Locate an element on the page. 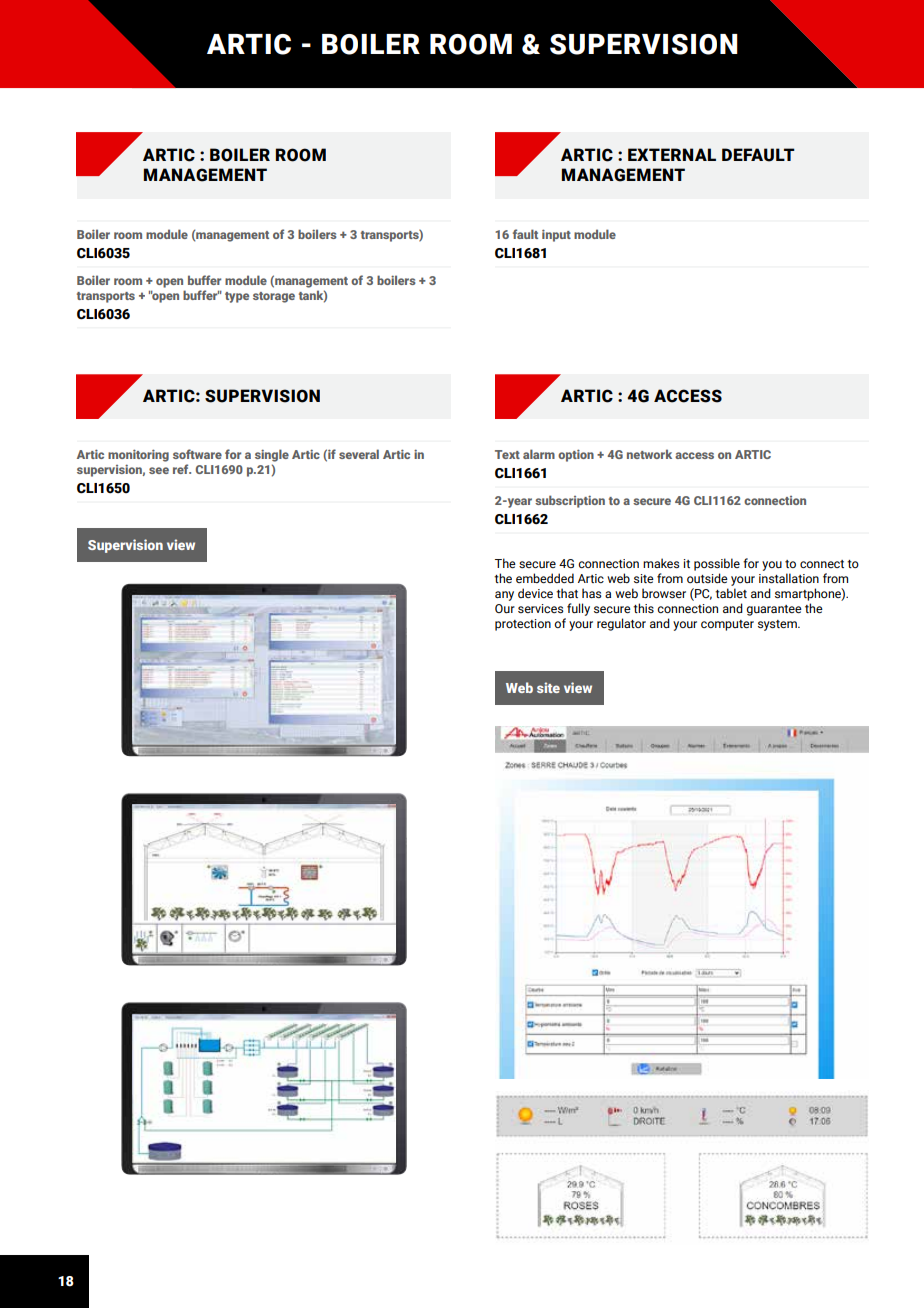 The image size is (924, 1308). option is located at coordinates (576, 455).
